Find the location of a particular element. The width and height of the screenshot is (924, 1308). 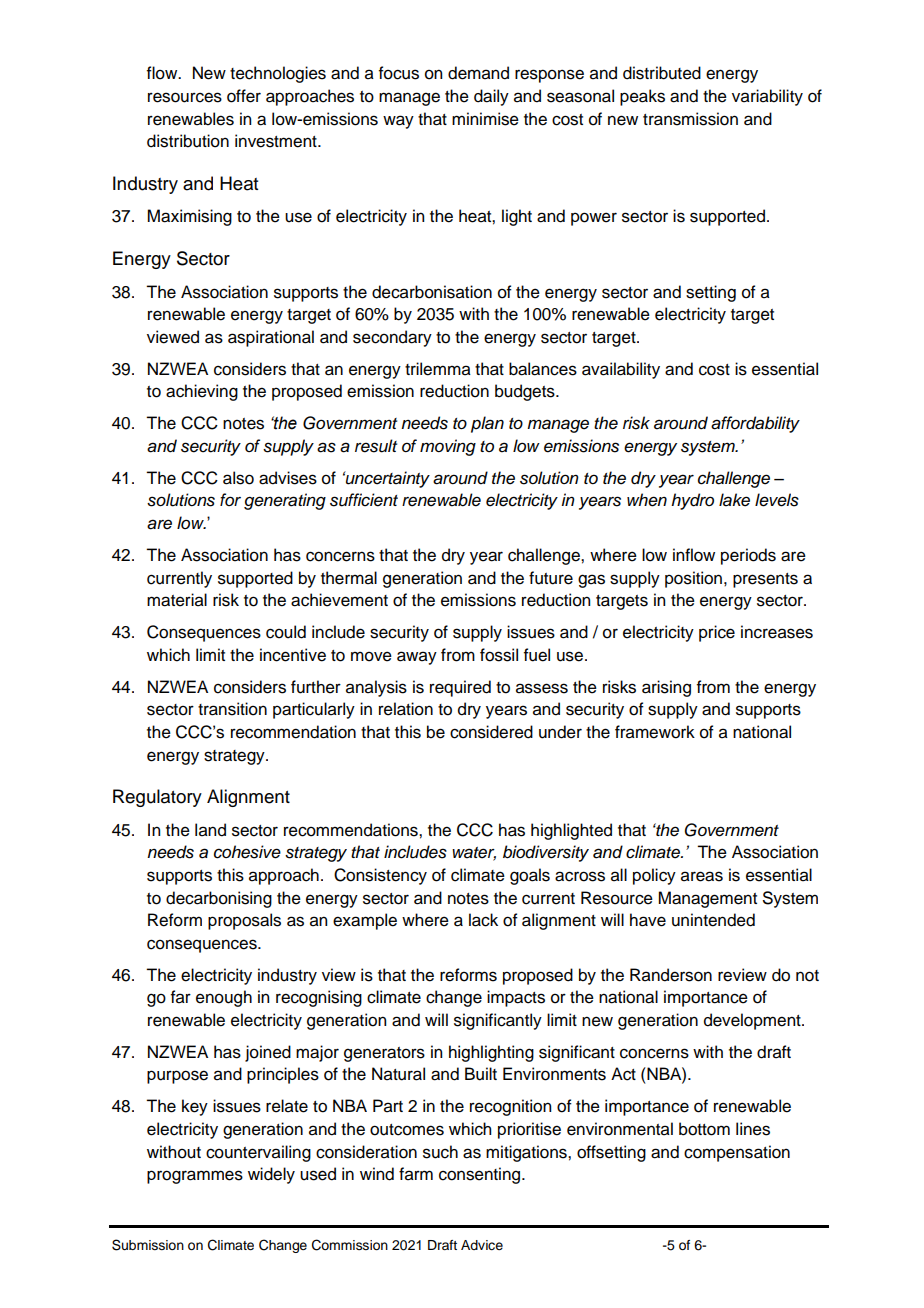

consenting is located at coordinates (481, 1175).
